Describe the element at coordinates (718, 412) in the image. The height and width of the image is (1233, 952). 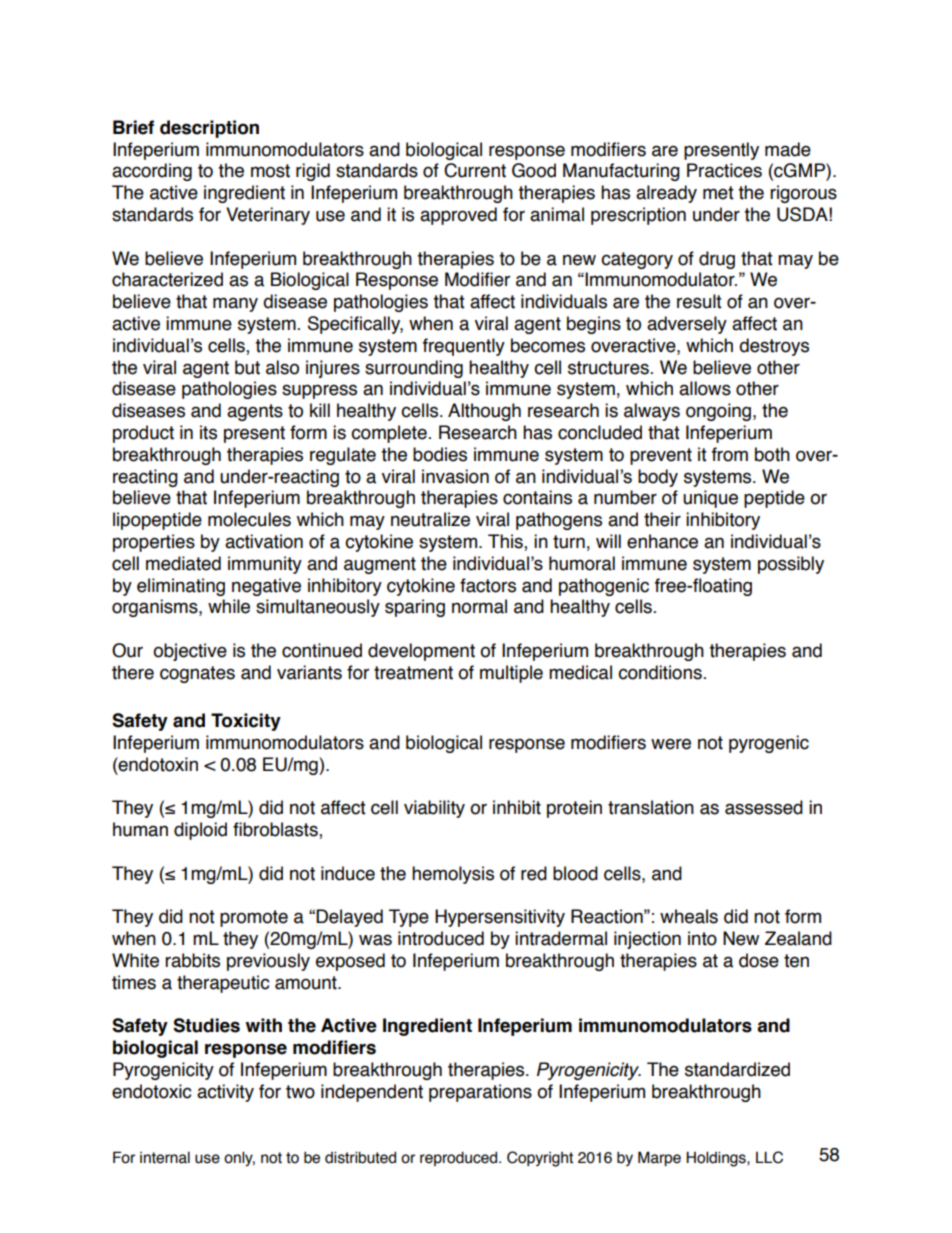
I see `ongoing` at that location.
